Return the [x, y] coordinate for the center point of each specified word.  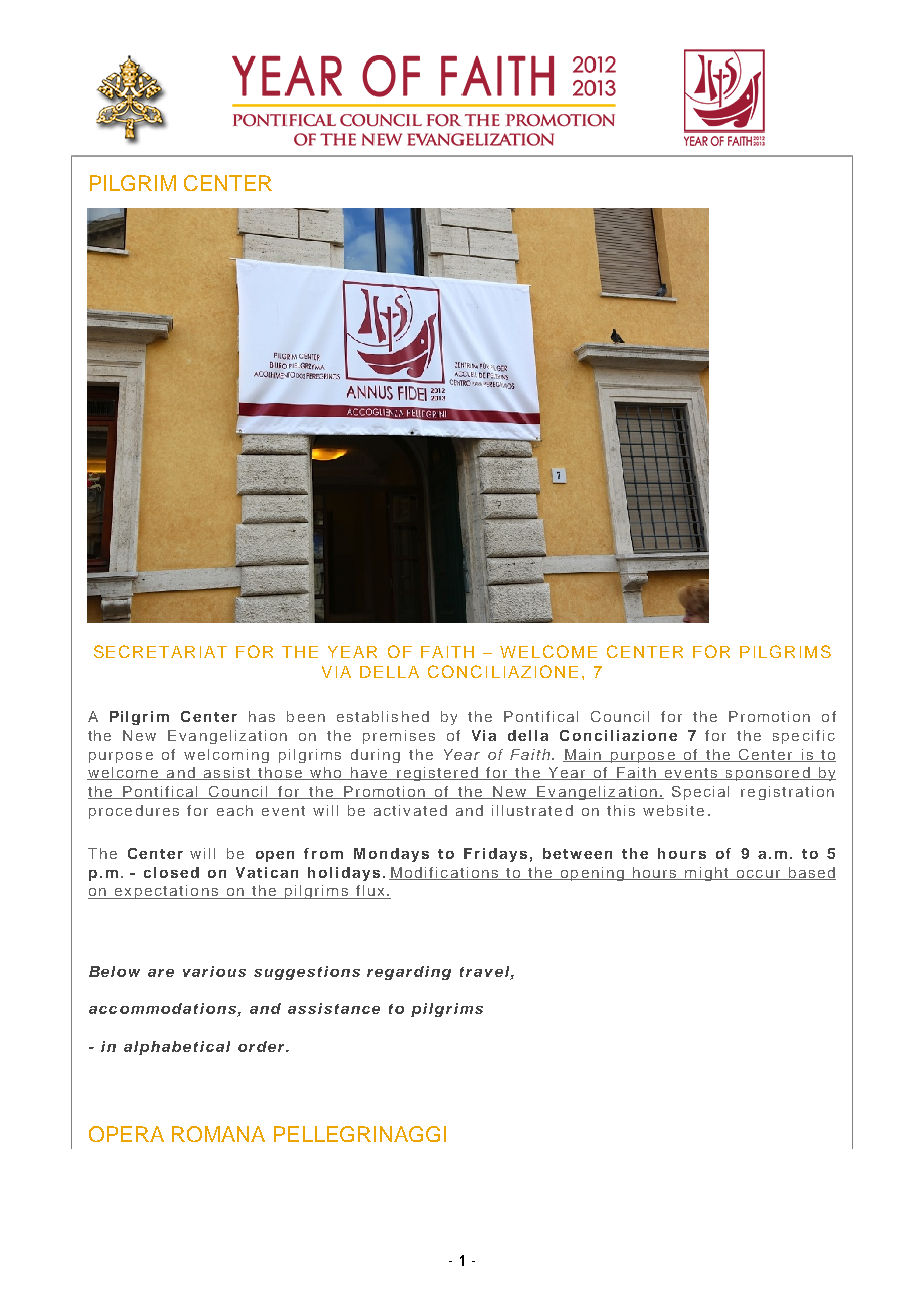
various [214, 971]
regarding [409, 973]
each [235, 810]
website [673, 810]
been [306, 716]
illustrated [532, 810]
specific [804, 737]
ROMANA [218, 1134]
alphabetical [177, 1048]
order [262, 1046]
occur [758, 875]
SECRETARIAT [160, 651]
